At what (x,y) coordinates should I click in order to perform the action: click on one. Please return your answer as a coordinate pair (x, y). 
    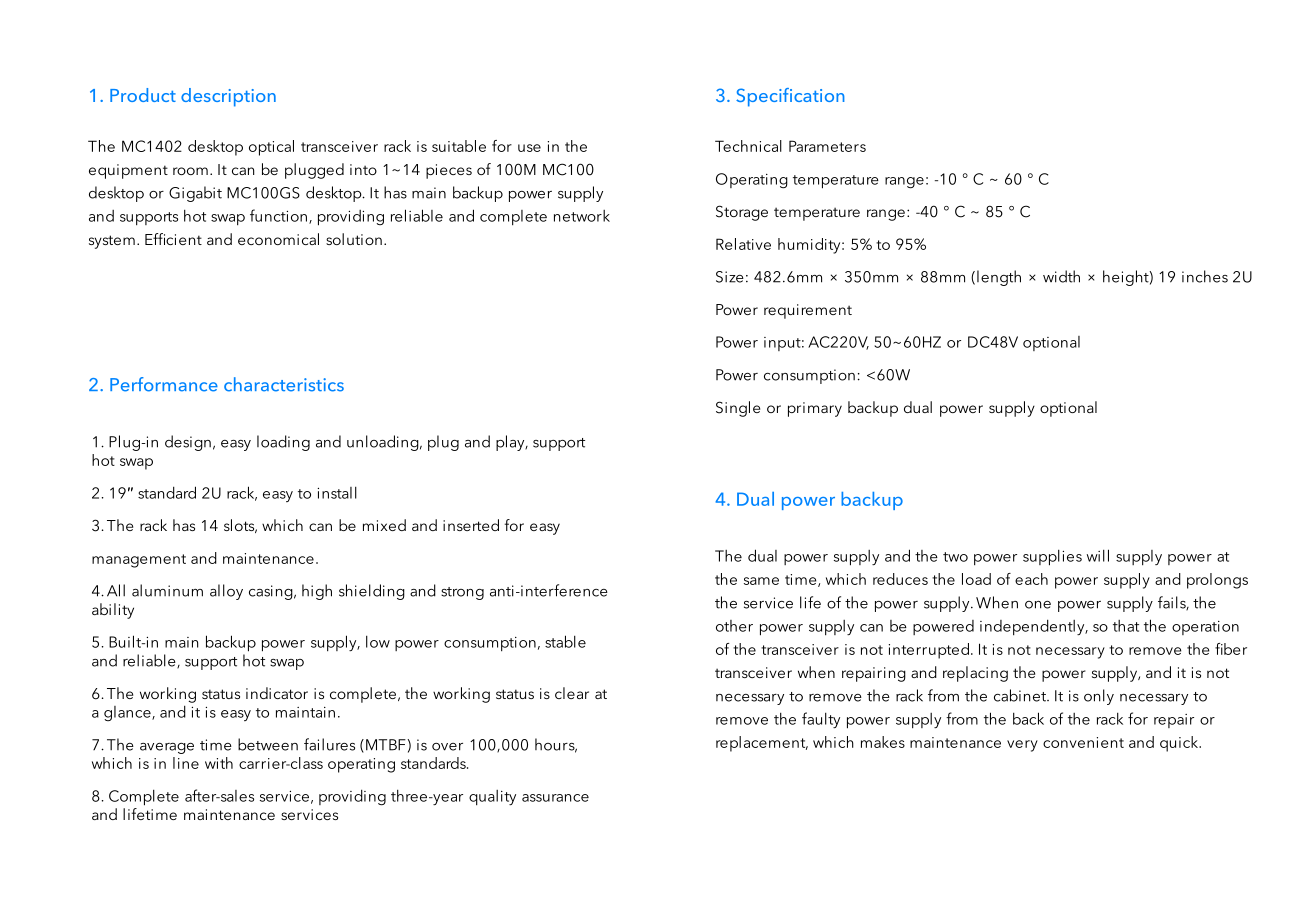
    Looking at the image, I should click on (1038, 605).
